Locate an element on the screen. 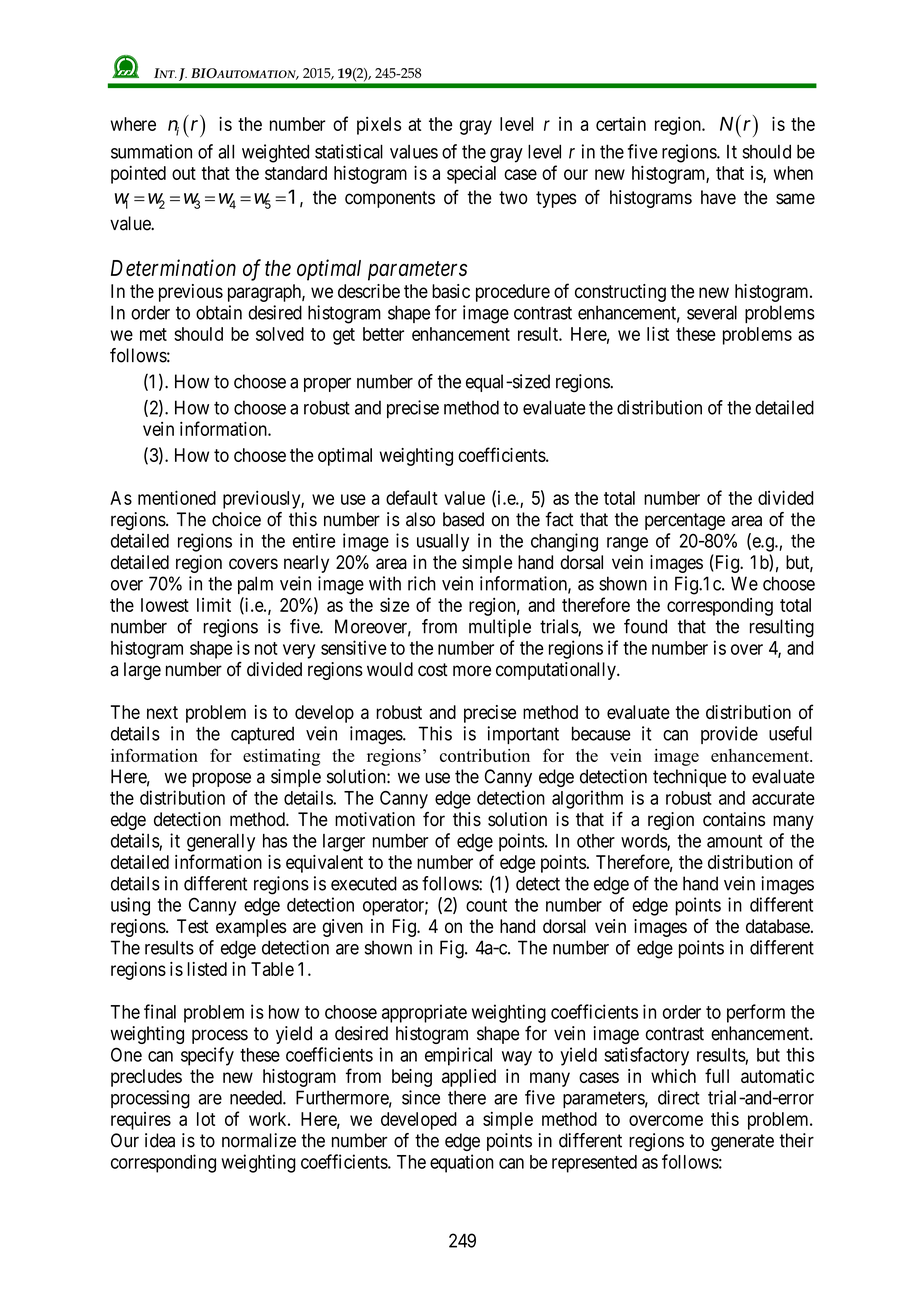  lot is located at coordinates (206, 1119).
